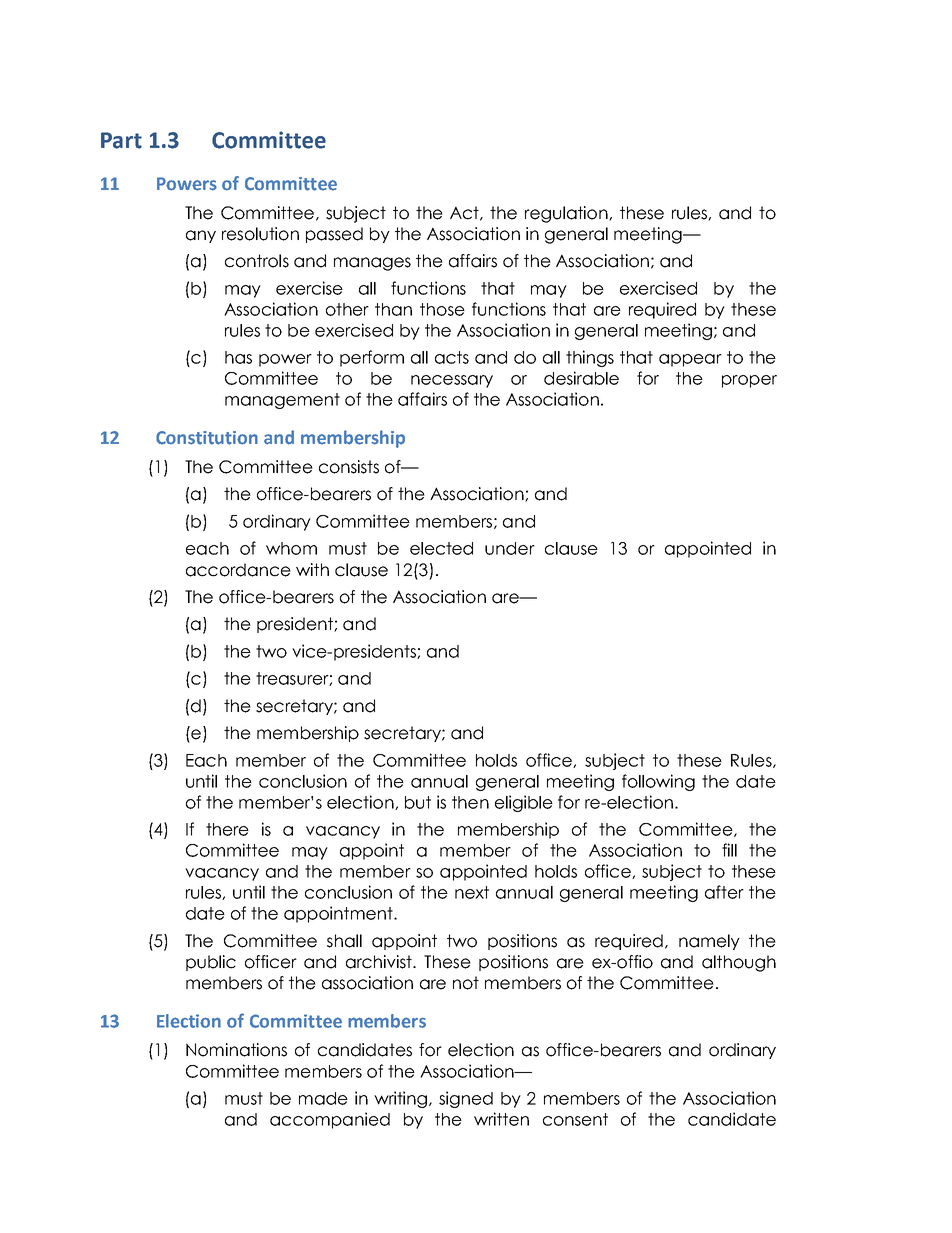 The image size is (952, 1233). What do you see at coordinates (121, 140) in the page?
I see `Part` at bounding box center [121, 140].
